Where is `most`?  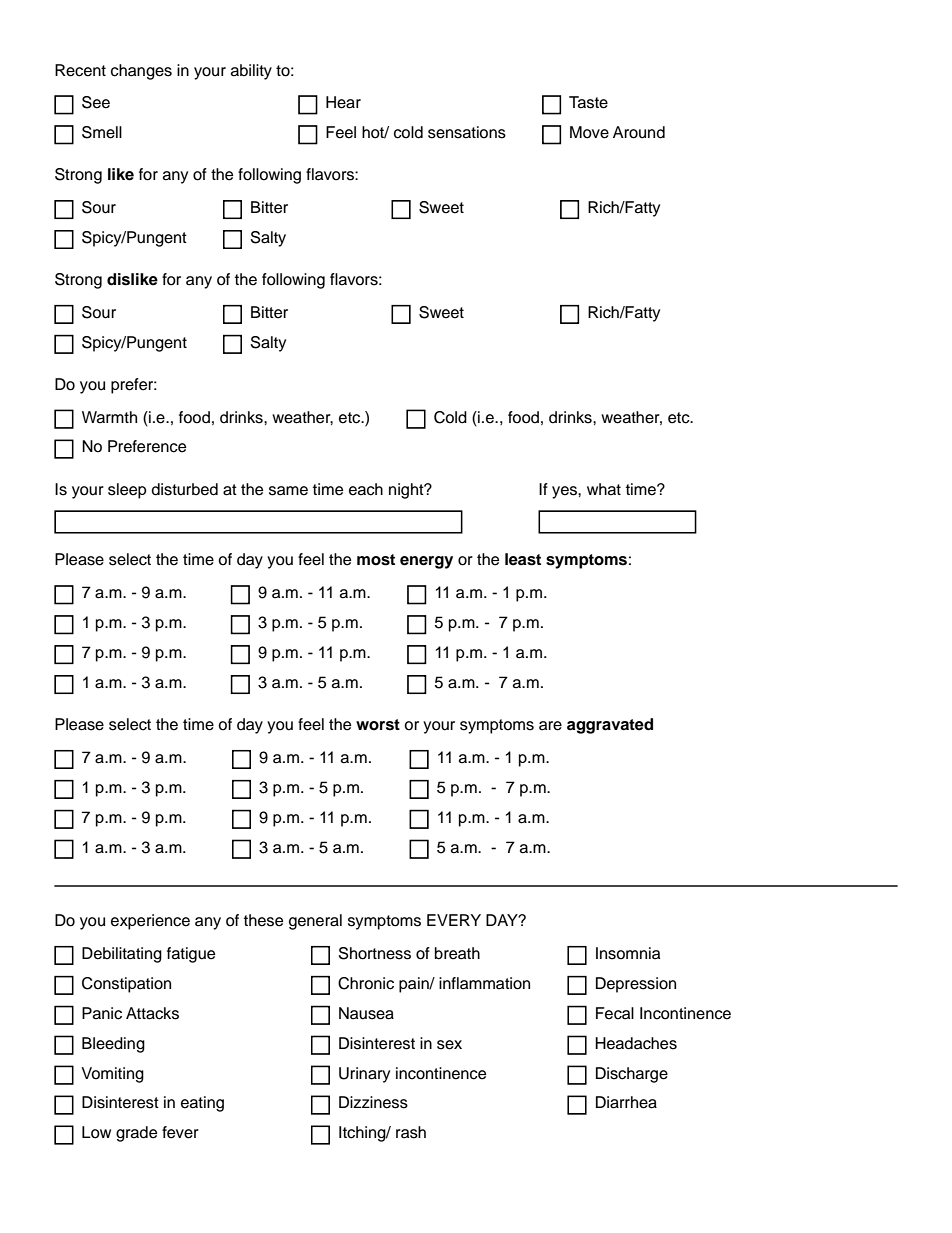 most is located at coordinates (376, 560).
